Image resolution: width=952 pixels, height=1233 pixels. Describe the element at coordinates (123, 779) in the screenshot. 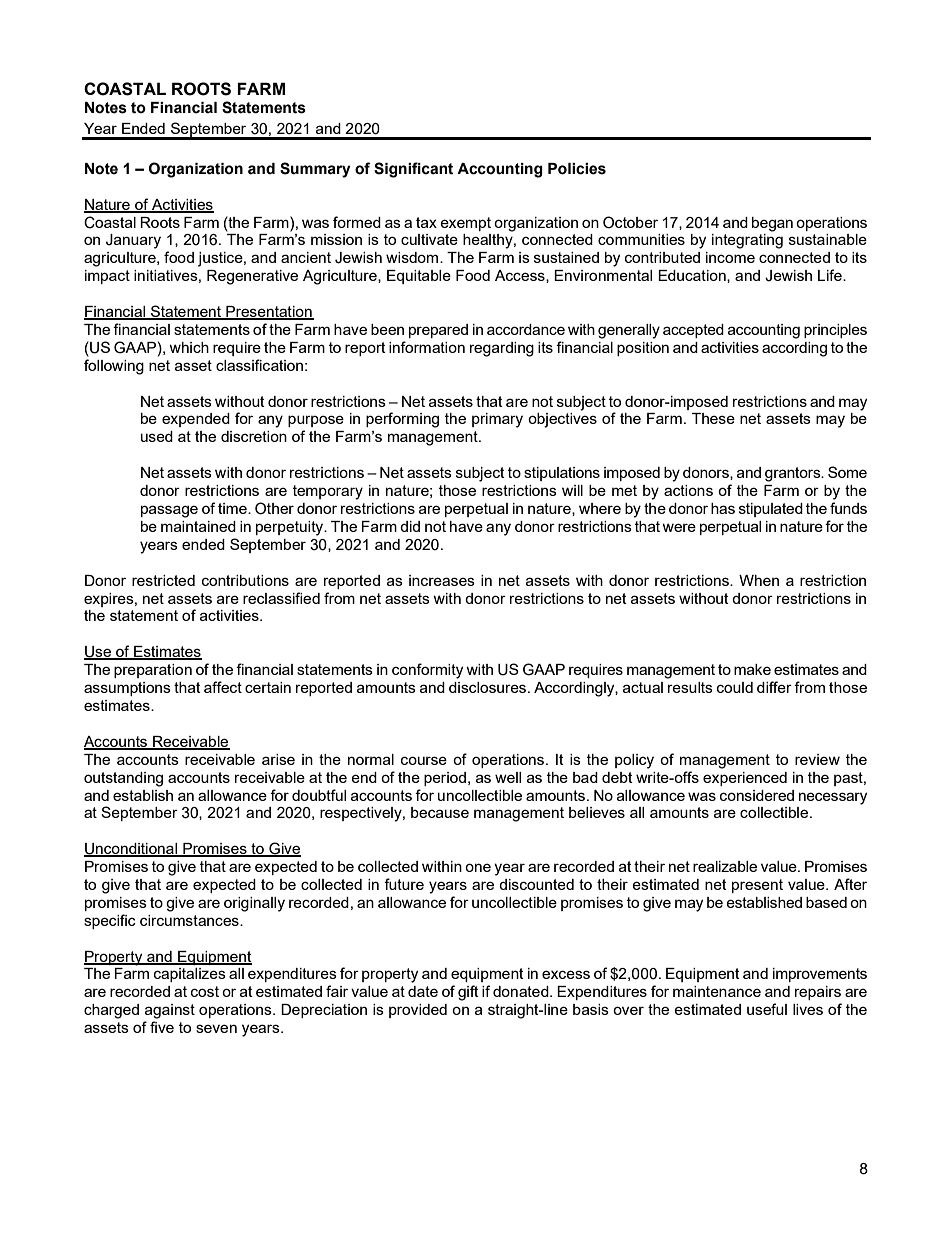

I see `outstanding` at that location.
